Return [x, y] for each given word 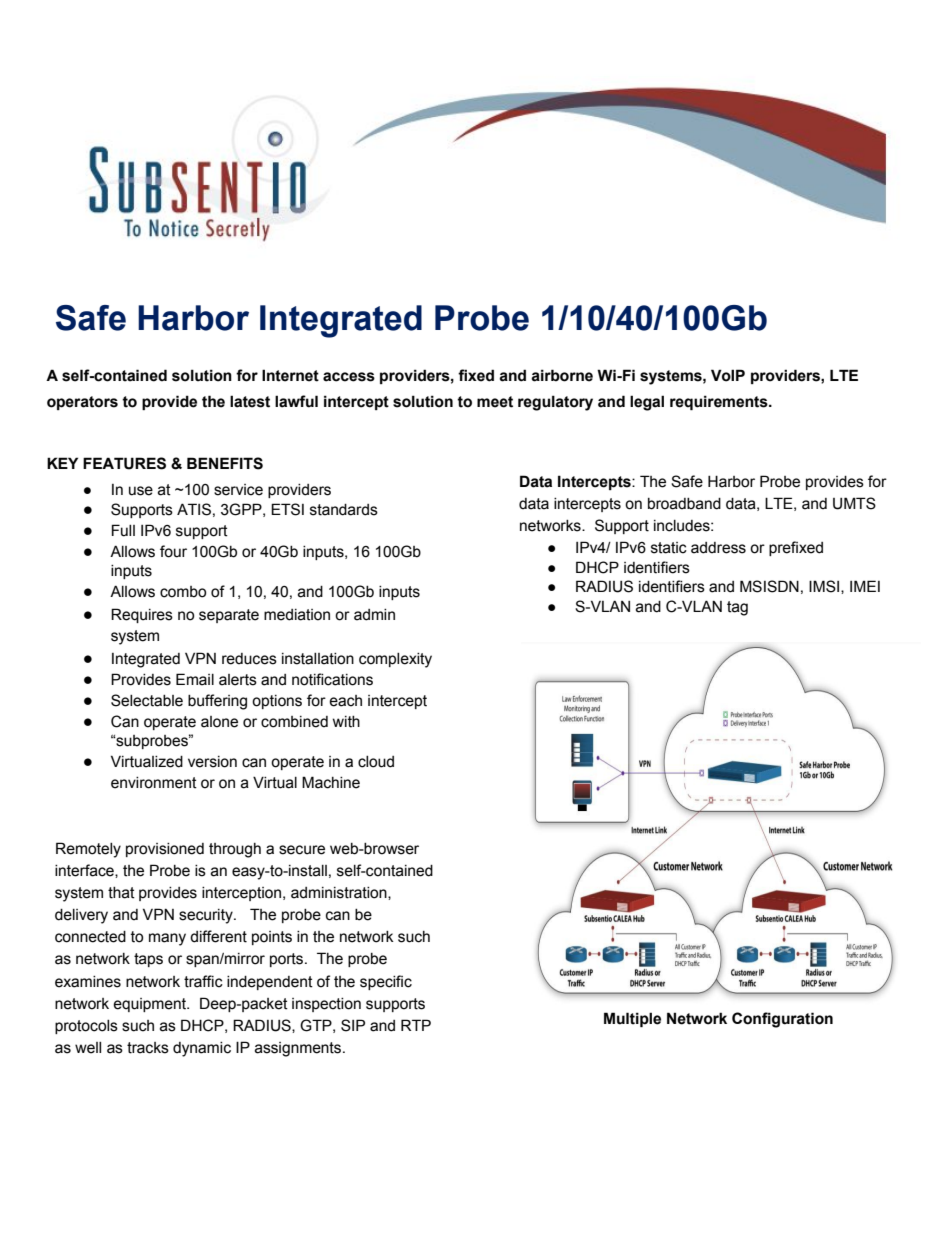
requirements [720, 402]
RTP [416, 1025]
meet [495, 402]
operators [82, 403]
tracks [148, 1048]
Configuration [782, 1020]
